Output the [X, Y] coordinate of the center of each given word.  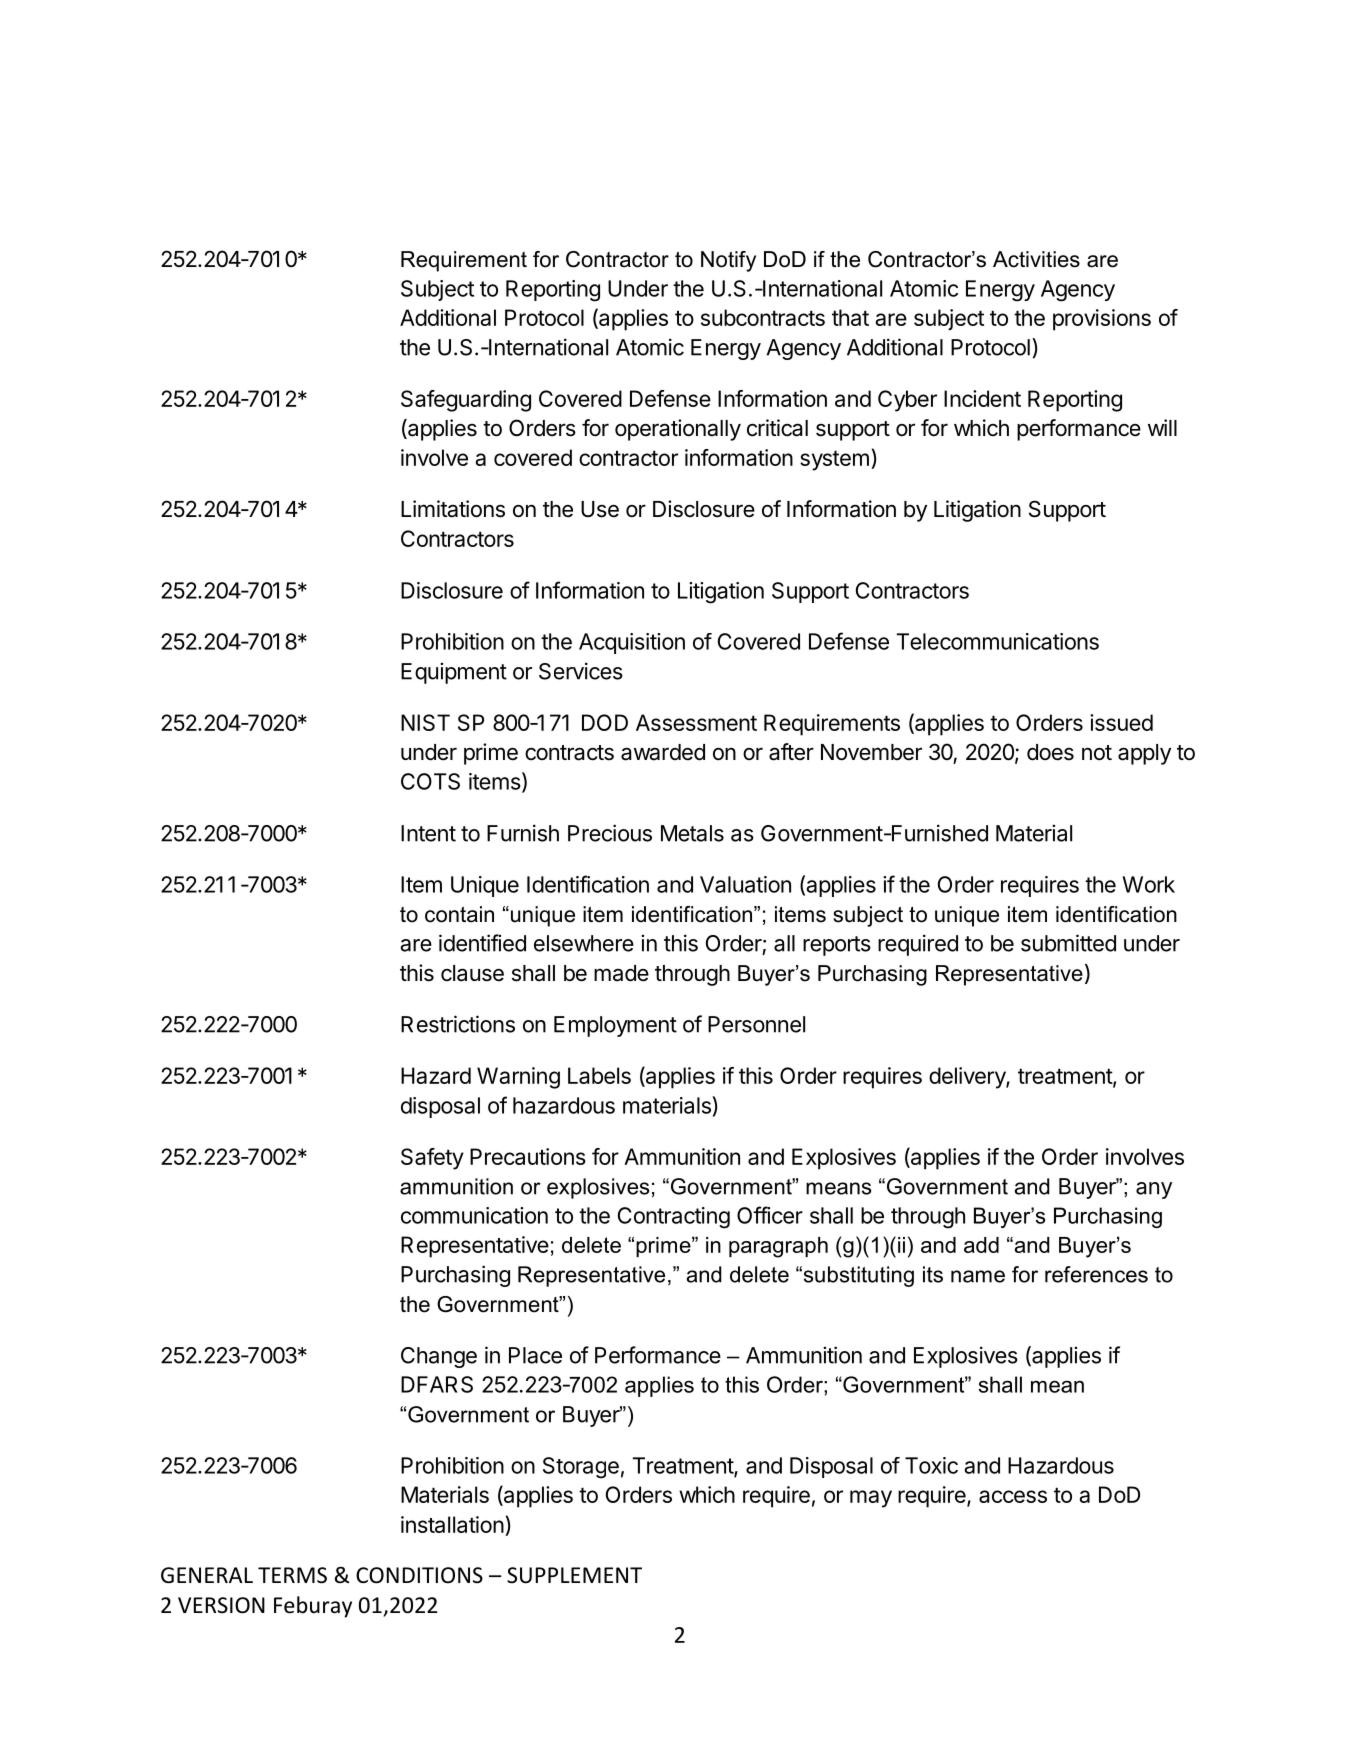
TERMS [292, 1575]
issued [1121, 722]
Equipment [454, 673]
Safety [432, 1159]
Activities [1036, 259]
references [1096, 1274]
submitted [1068, 943]
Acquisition [632, 643]
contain [459, 914]
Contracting [674, 1218]
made [621, 973]
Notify [728, 261]
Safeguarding [466, 401]
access [1013, 1496]
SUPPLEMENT [574, 1575]
